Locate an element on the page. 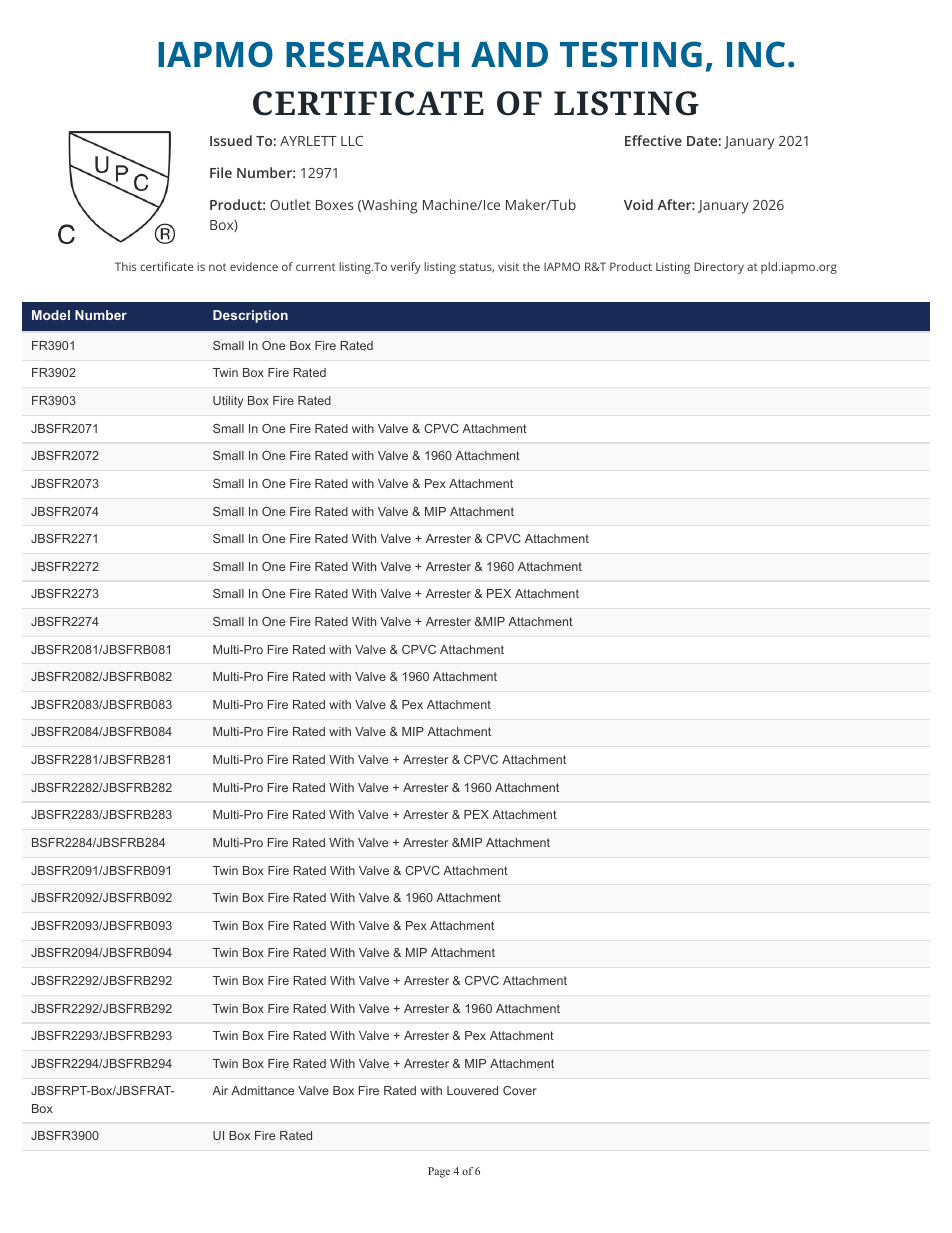  Description is located at coordinates (250, 316).
